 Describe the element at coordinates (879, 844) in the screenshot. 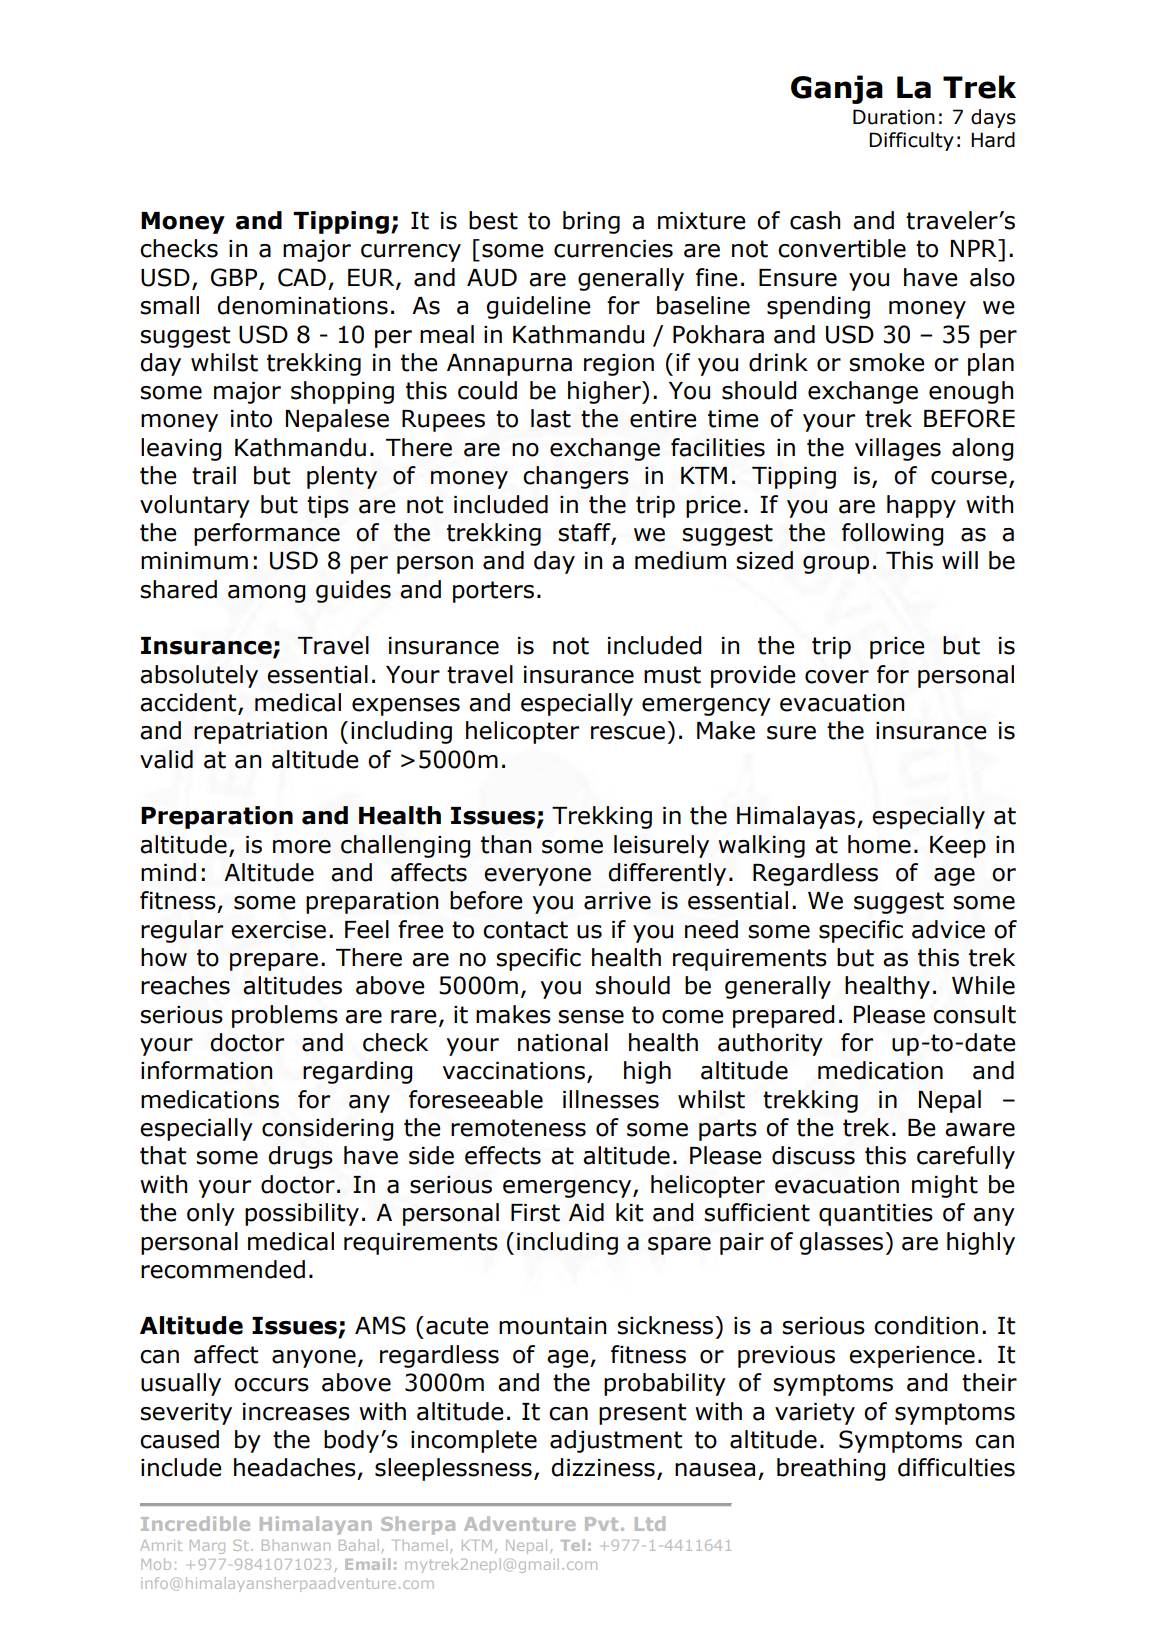

I see `home` at that location.
